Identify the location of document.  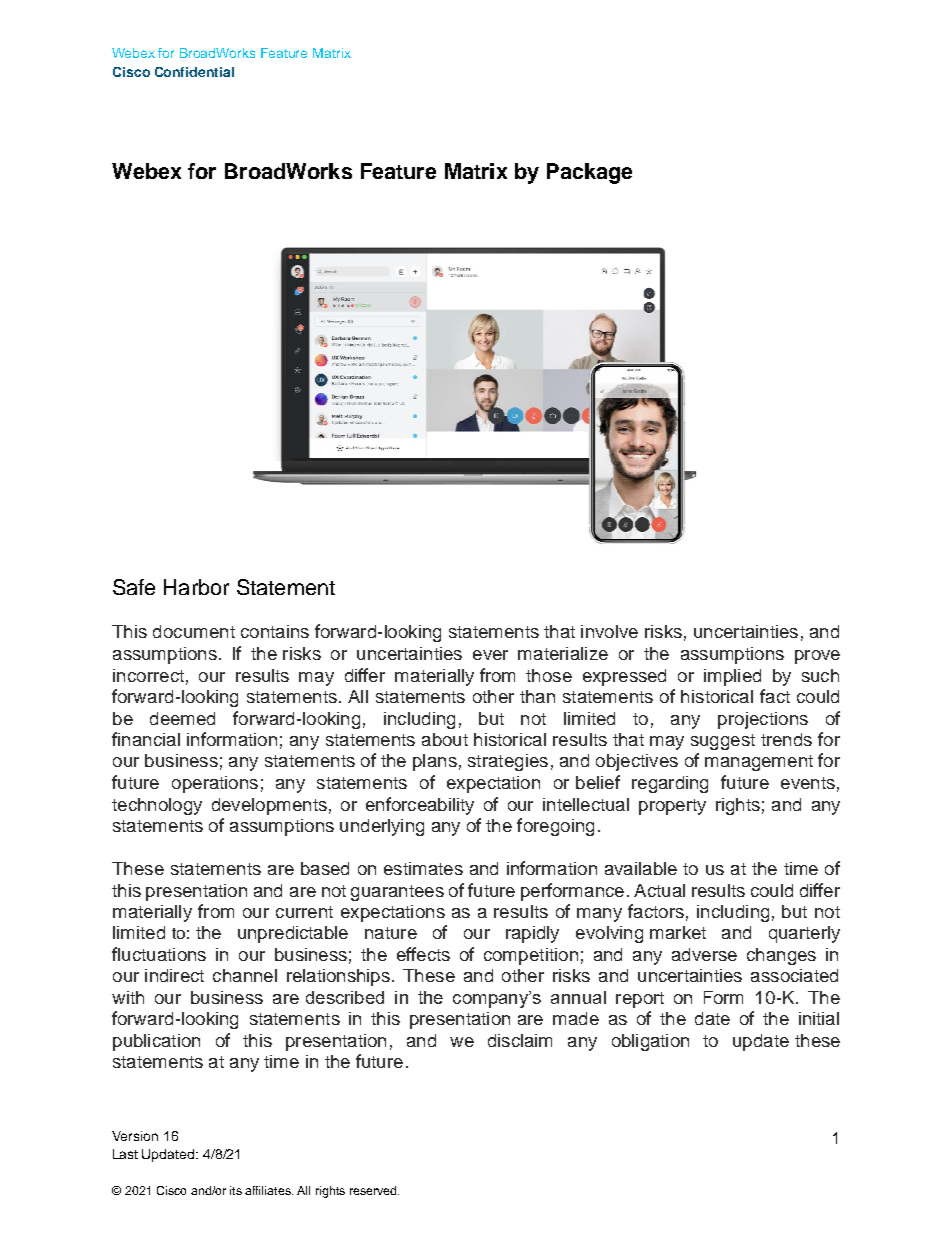
(194, 631).
